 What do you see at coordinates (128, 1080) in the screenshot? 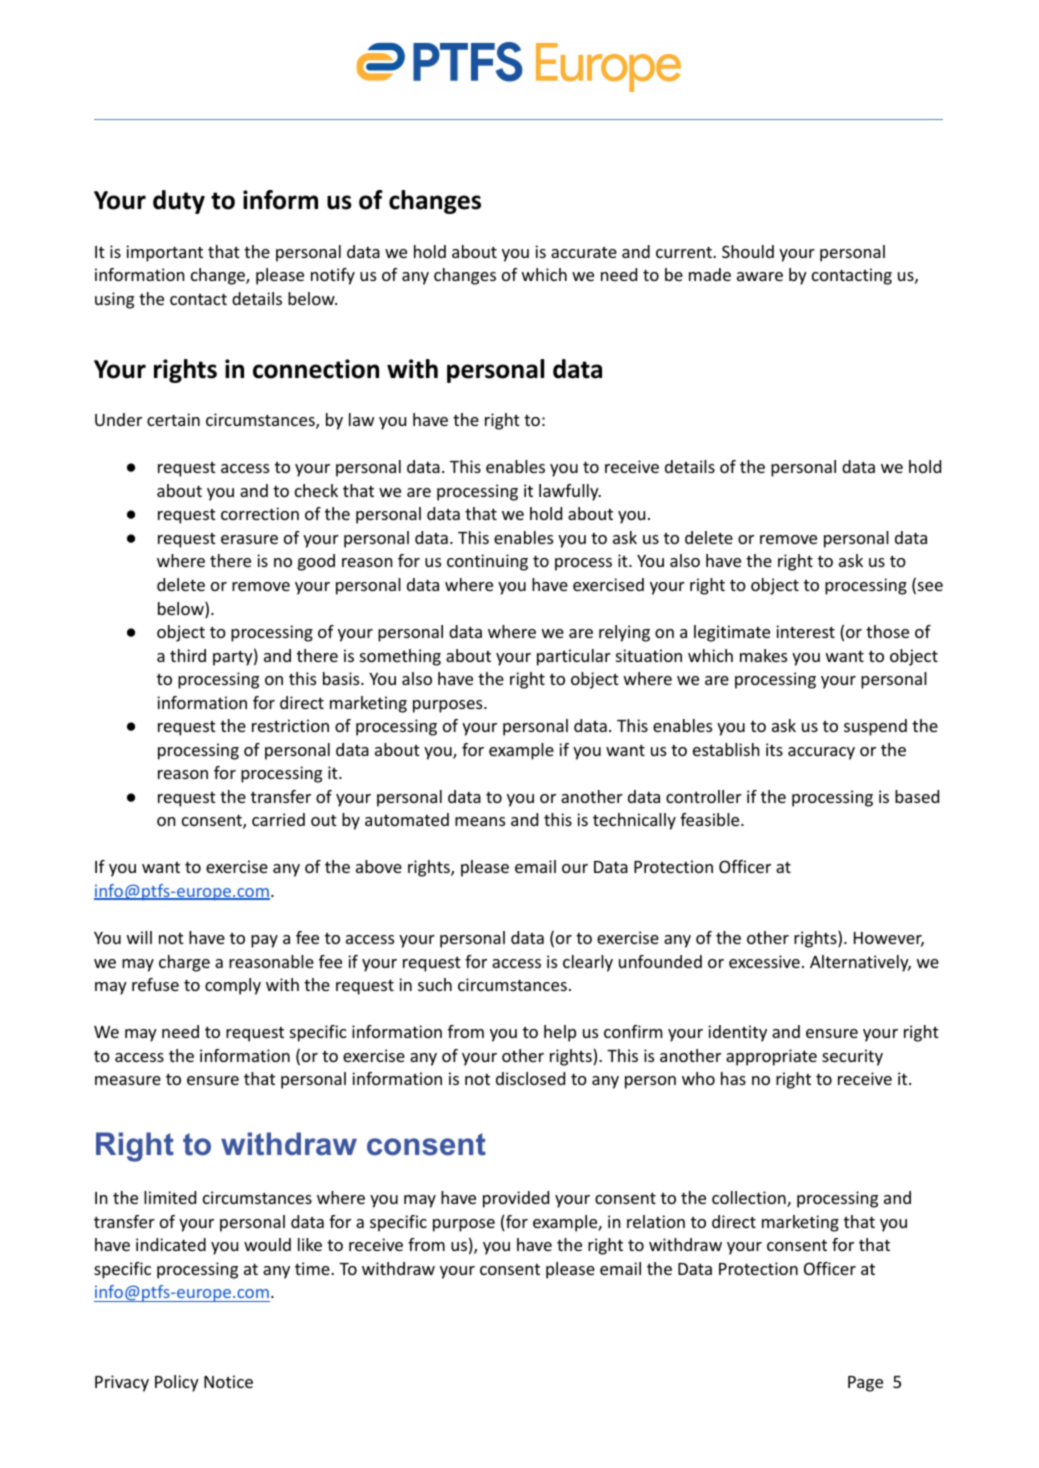
I see `measure` at bounding box center [128, 1080].
